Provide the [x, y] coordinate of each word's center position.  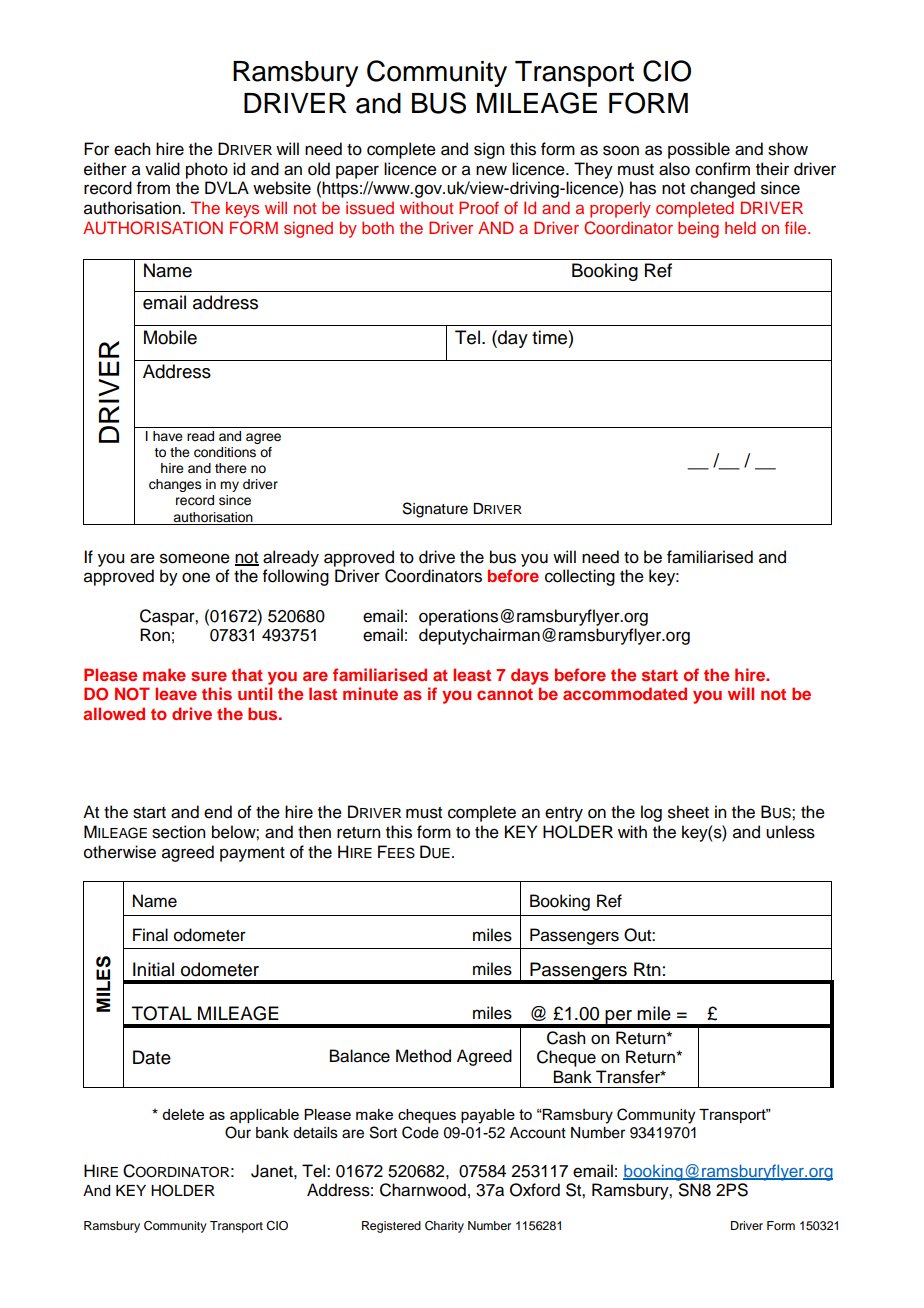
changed [722, 189]
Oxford [535, 1190]
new [491, 170]
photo [207, 170]
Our [238, 1132]
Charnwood [423, 1190]
